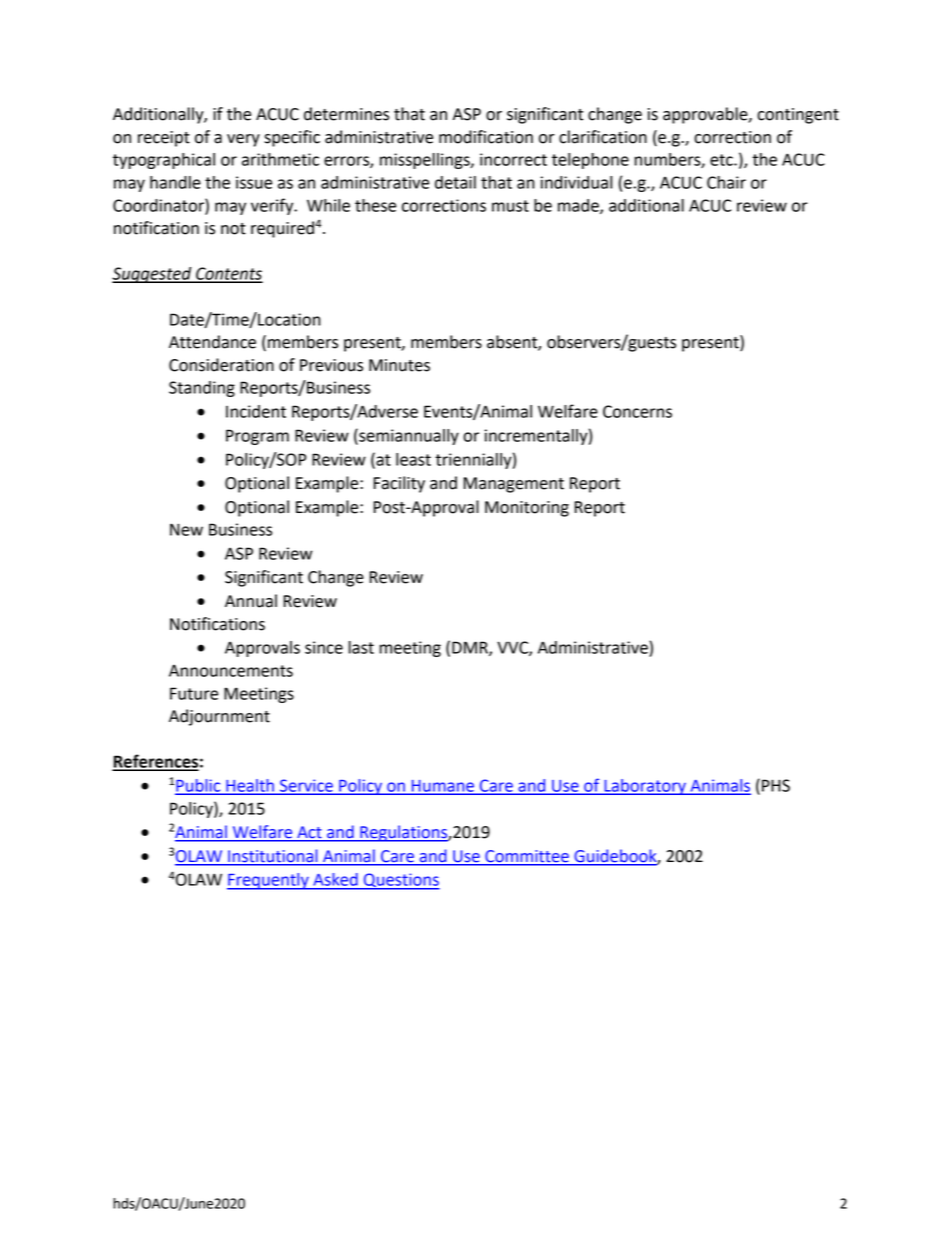  Describe the element at coordinates (514, 485) in the document. I see `Management` at that location.
